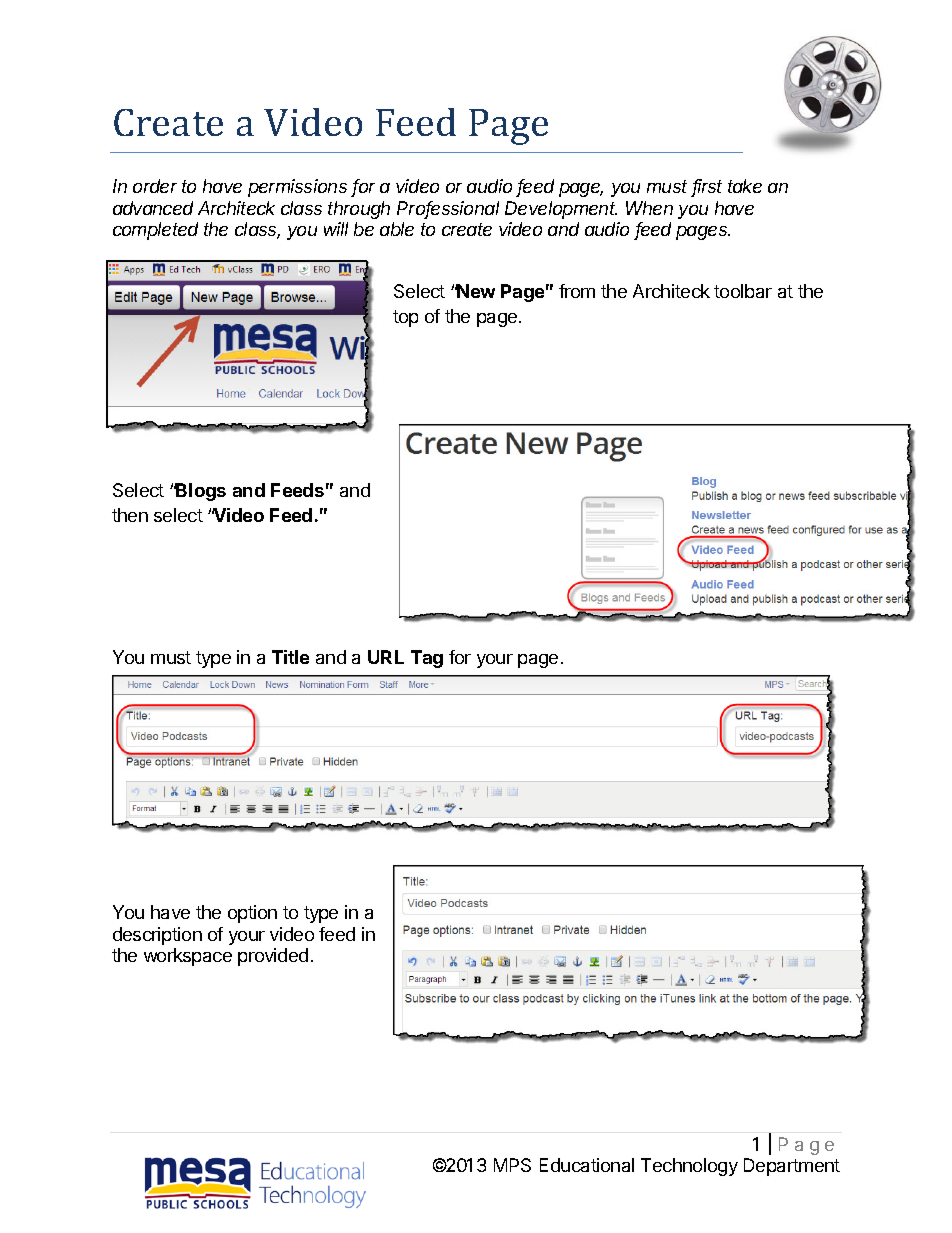  What do you see at coordinates (448, 209) in the screenshot?
I see `Professional` at bounding box center [448, 209].
